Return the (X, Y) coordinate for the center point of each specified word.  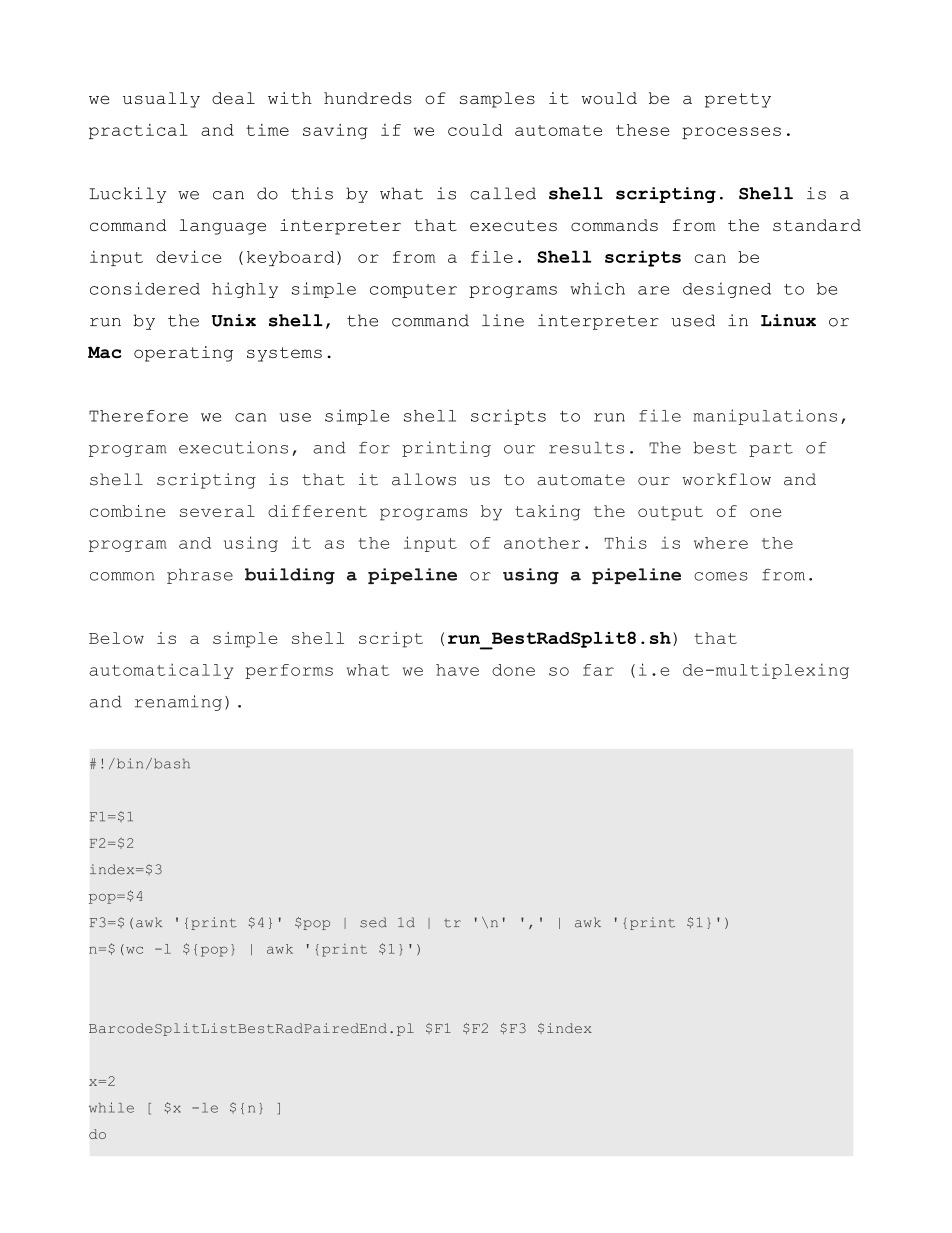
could (475, 130)
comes (721, 576)
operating (183, 354)
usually (161, 100)
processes (731, 133)
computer (413, 291)
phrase (200, 576)
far (598, 670)
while (111, 1107)
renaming (178, 703)
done (513, 670)
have (457, 670)
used (693, 320)
